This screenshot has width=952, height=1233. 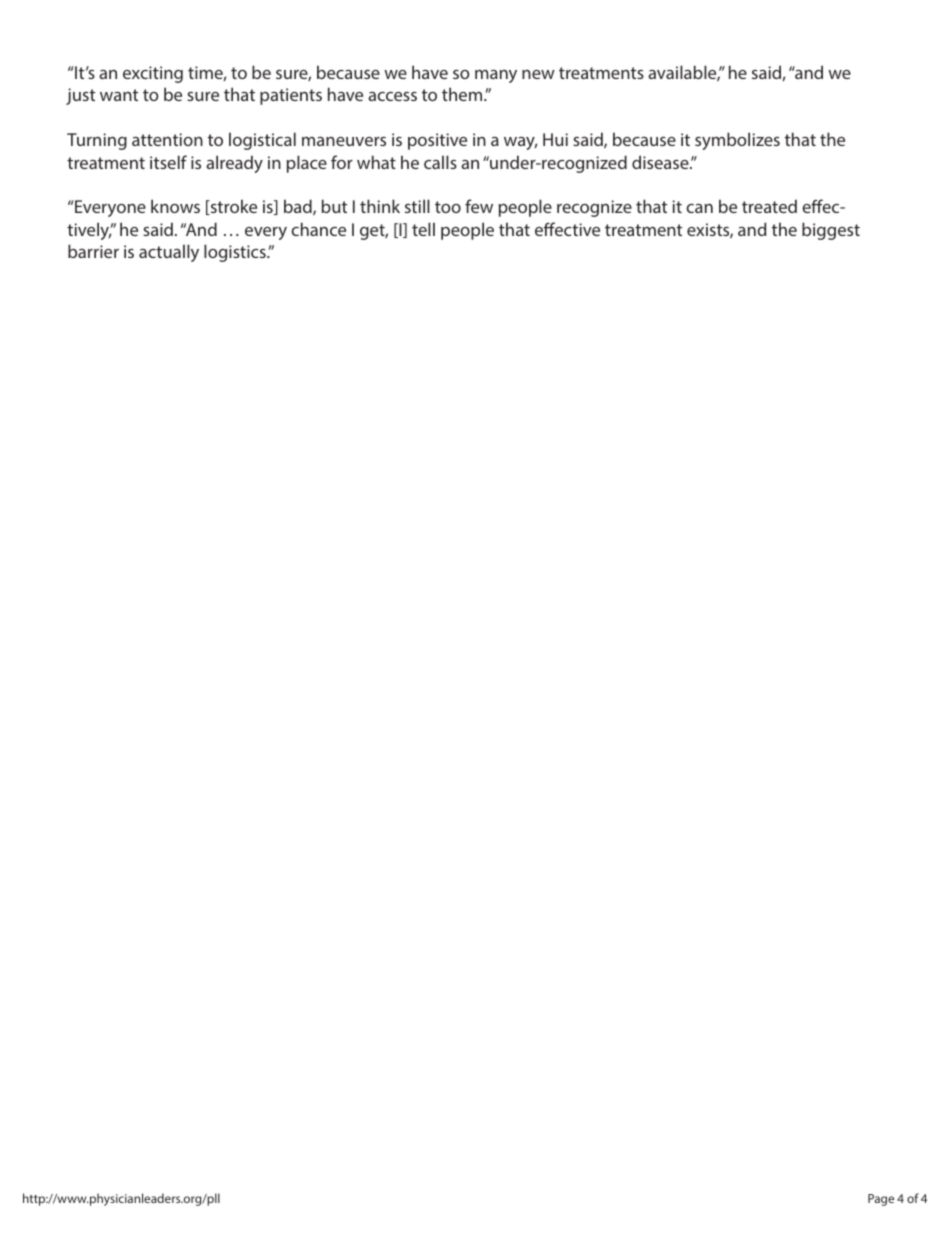 What do you see at coordinates (423, 229) in the screenshot?
I see `tell` at bounding box center [423, 229].
